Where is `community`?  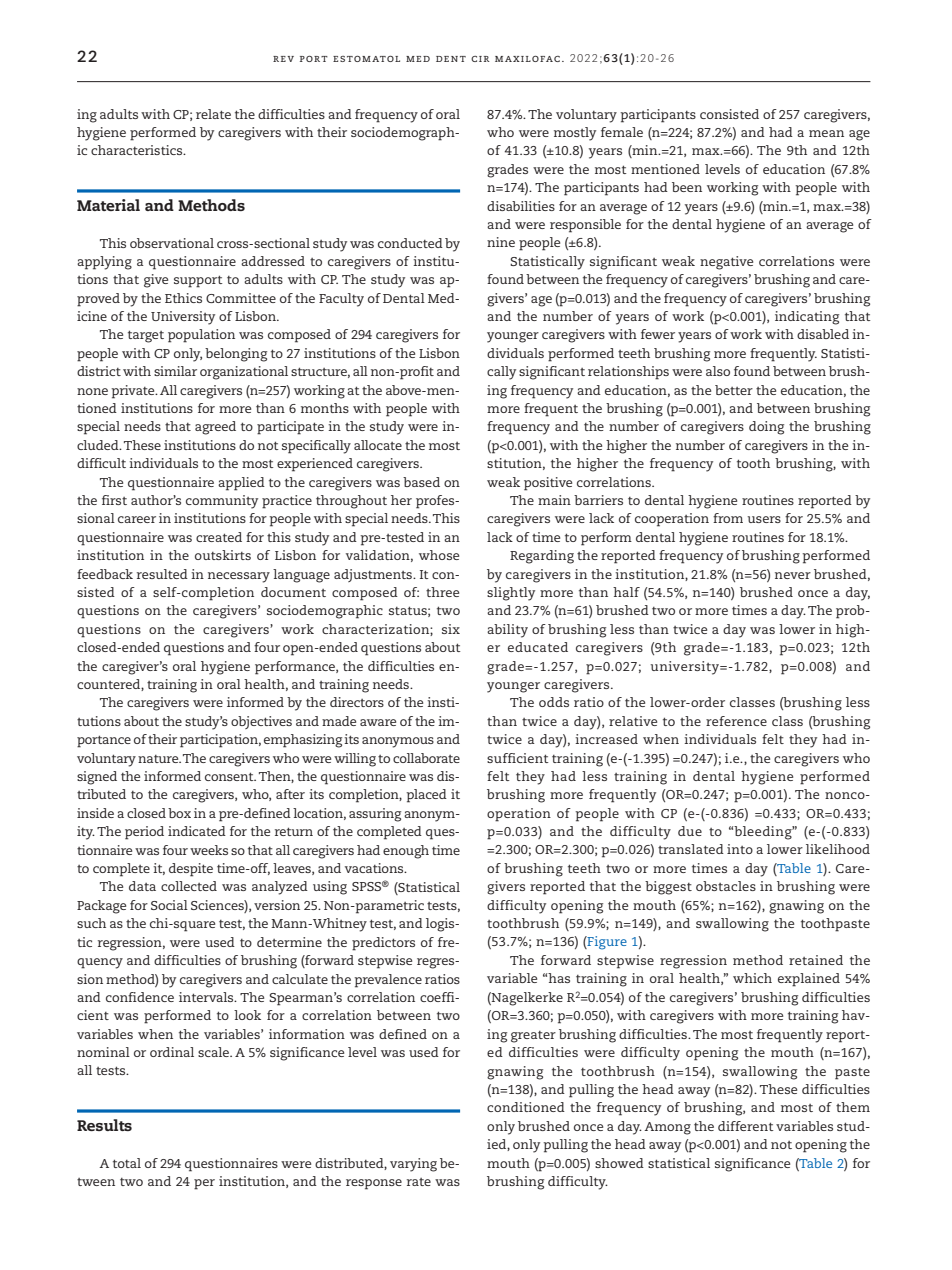
community is located at coordinates (222, 502).
